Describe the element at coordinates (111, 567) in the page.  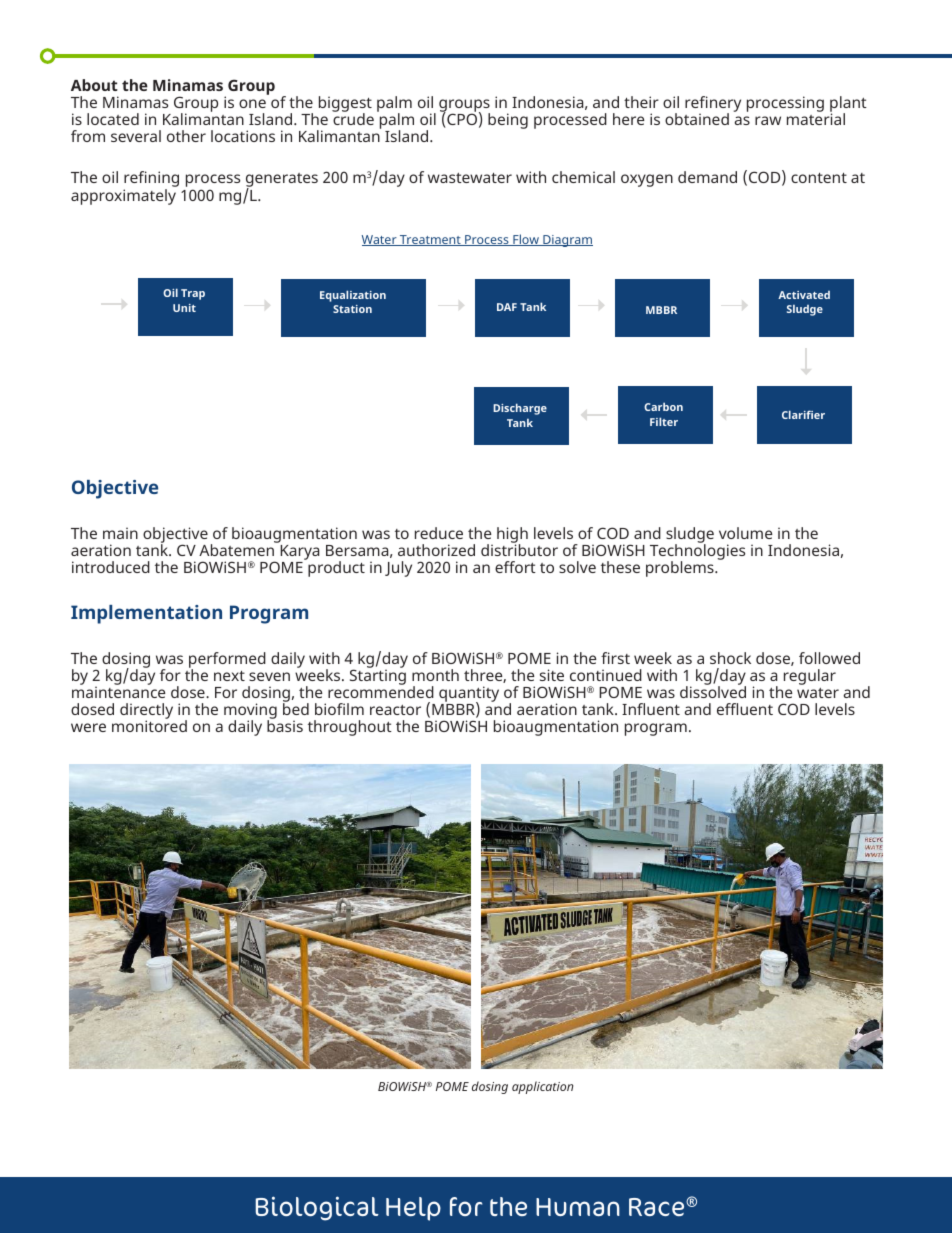
I see `introduced` at that location.
